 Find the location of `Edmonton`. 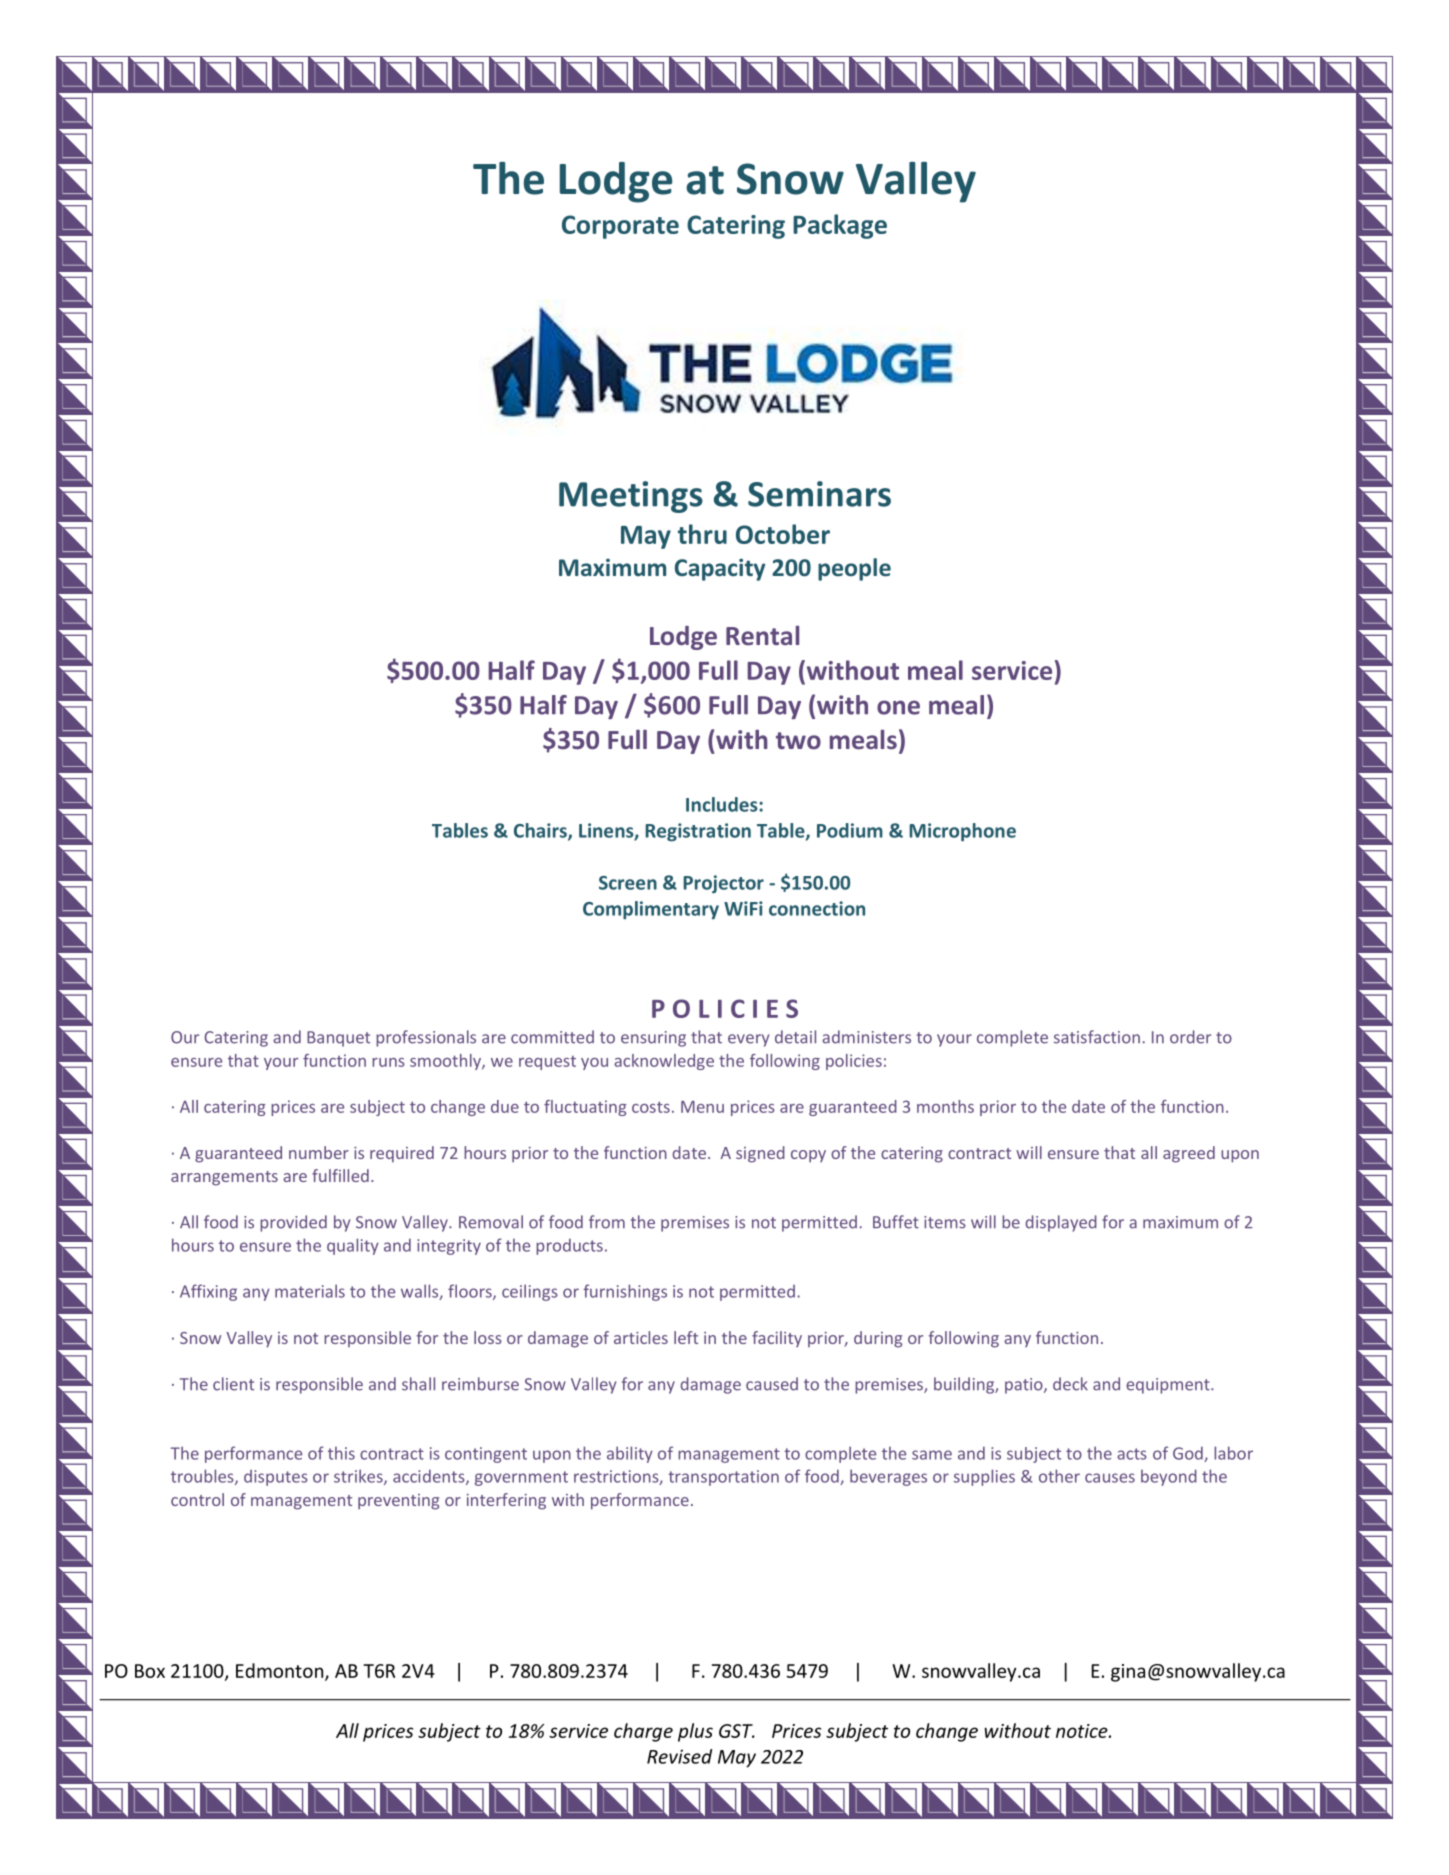

Edmonton is located at coordinates (281, 1671).
